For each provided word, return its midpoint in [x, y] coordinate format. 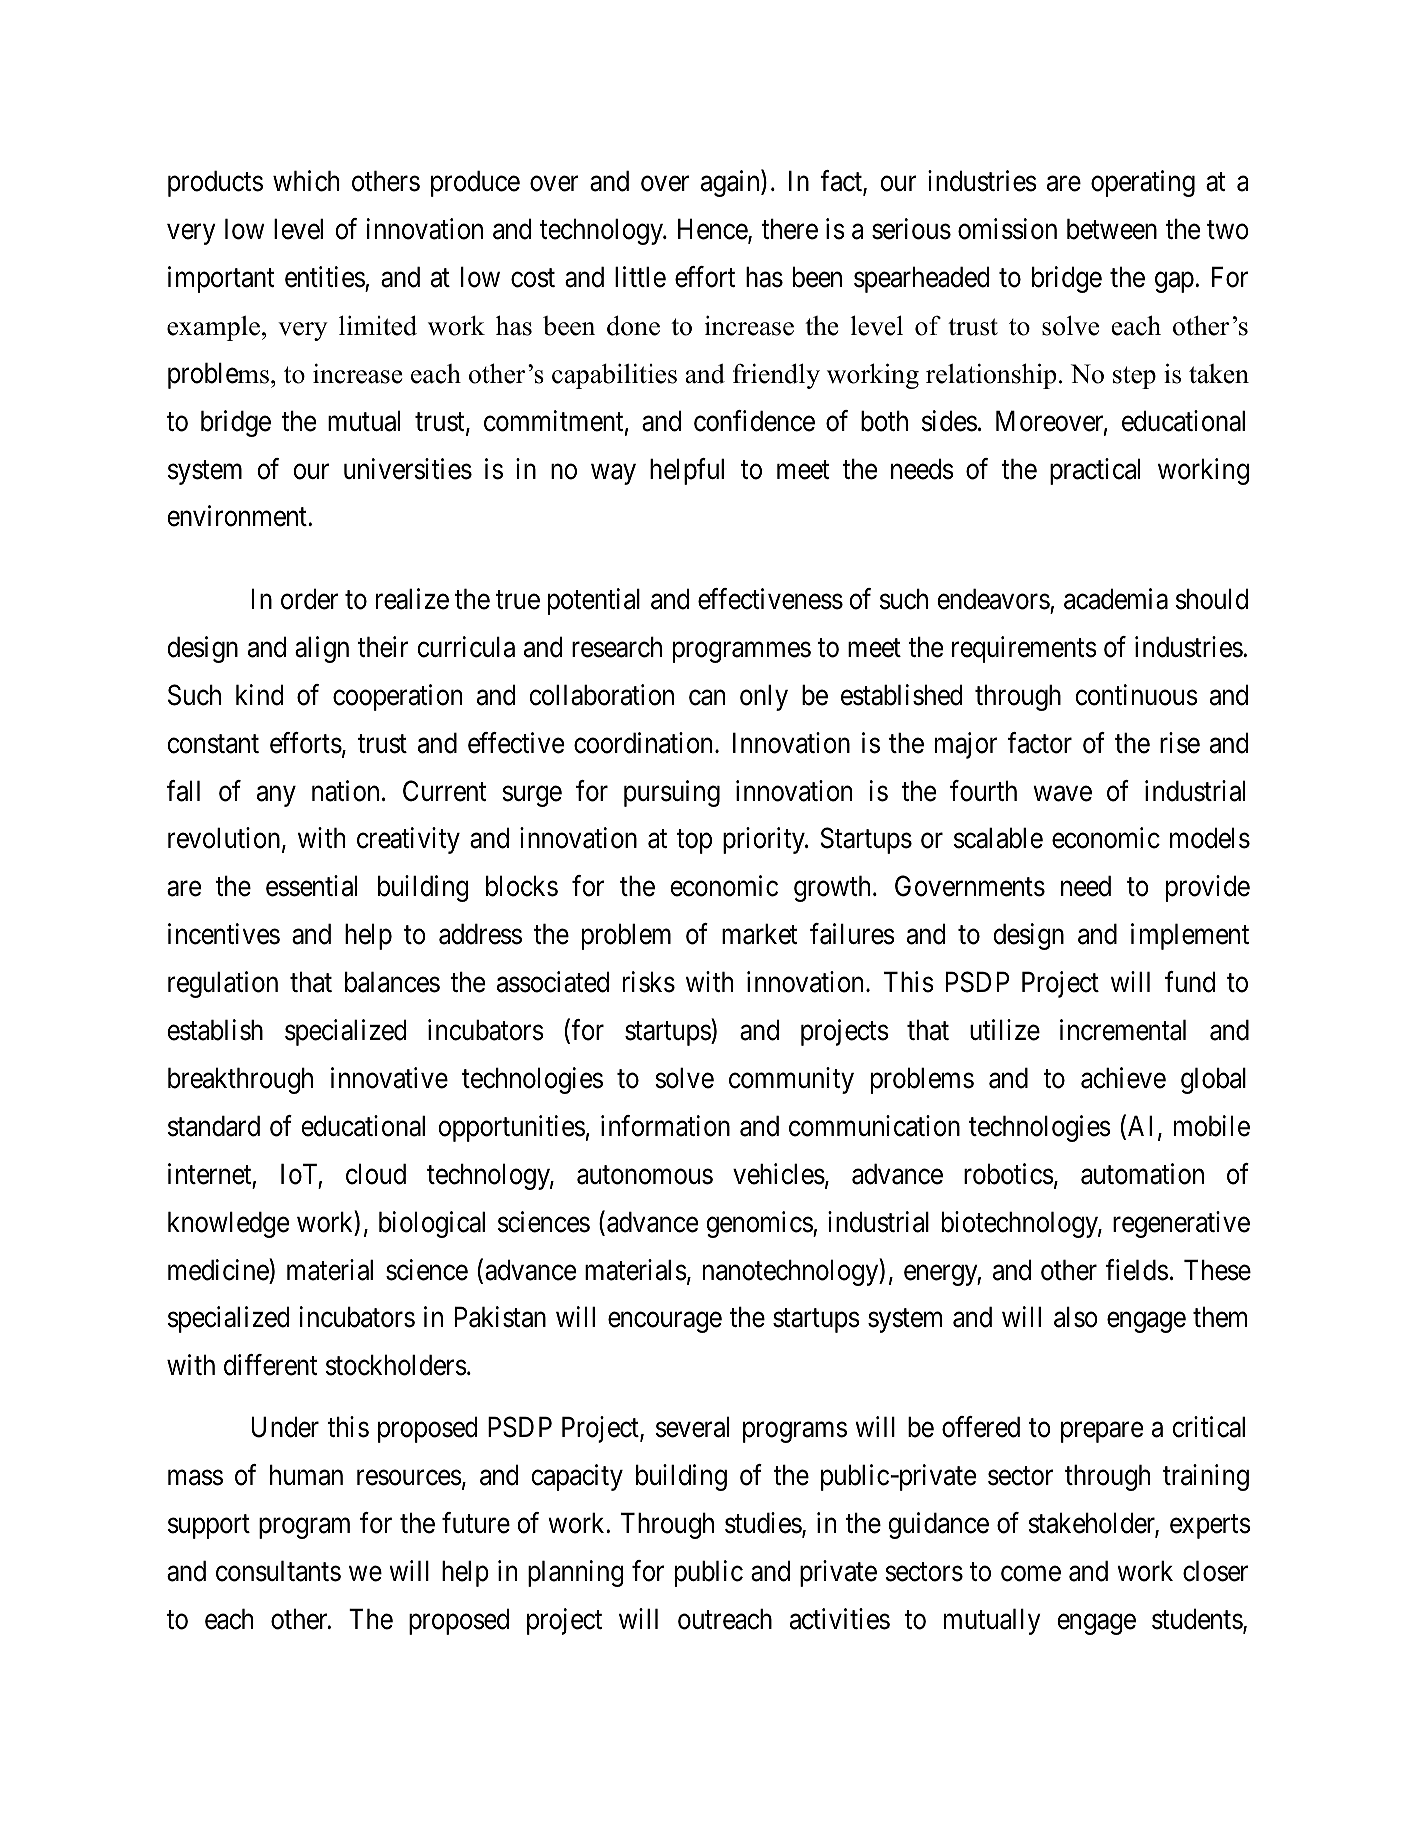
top [694, 842]
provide [1208, 889]
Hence [713, 230]
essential [311, 886]
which [306, 181]
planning [576, 1573]
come [1031, 1574]
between [1112, 229]
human [306, 1475]
